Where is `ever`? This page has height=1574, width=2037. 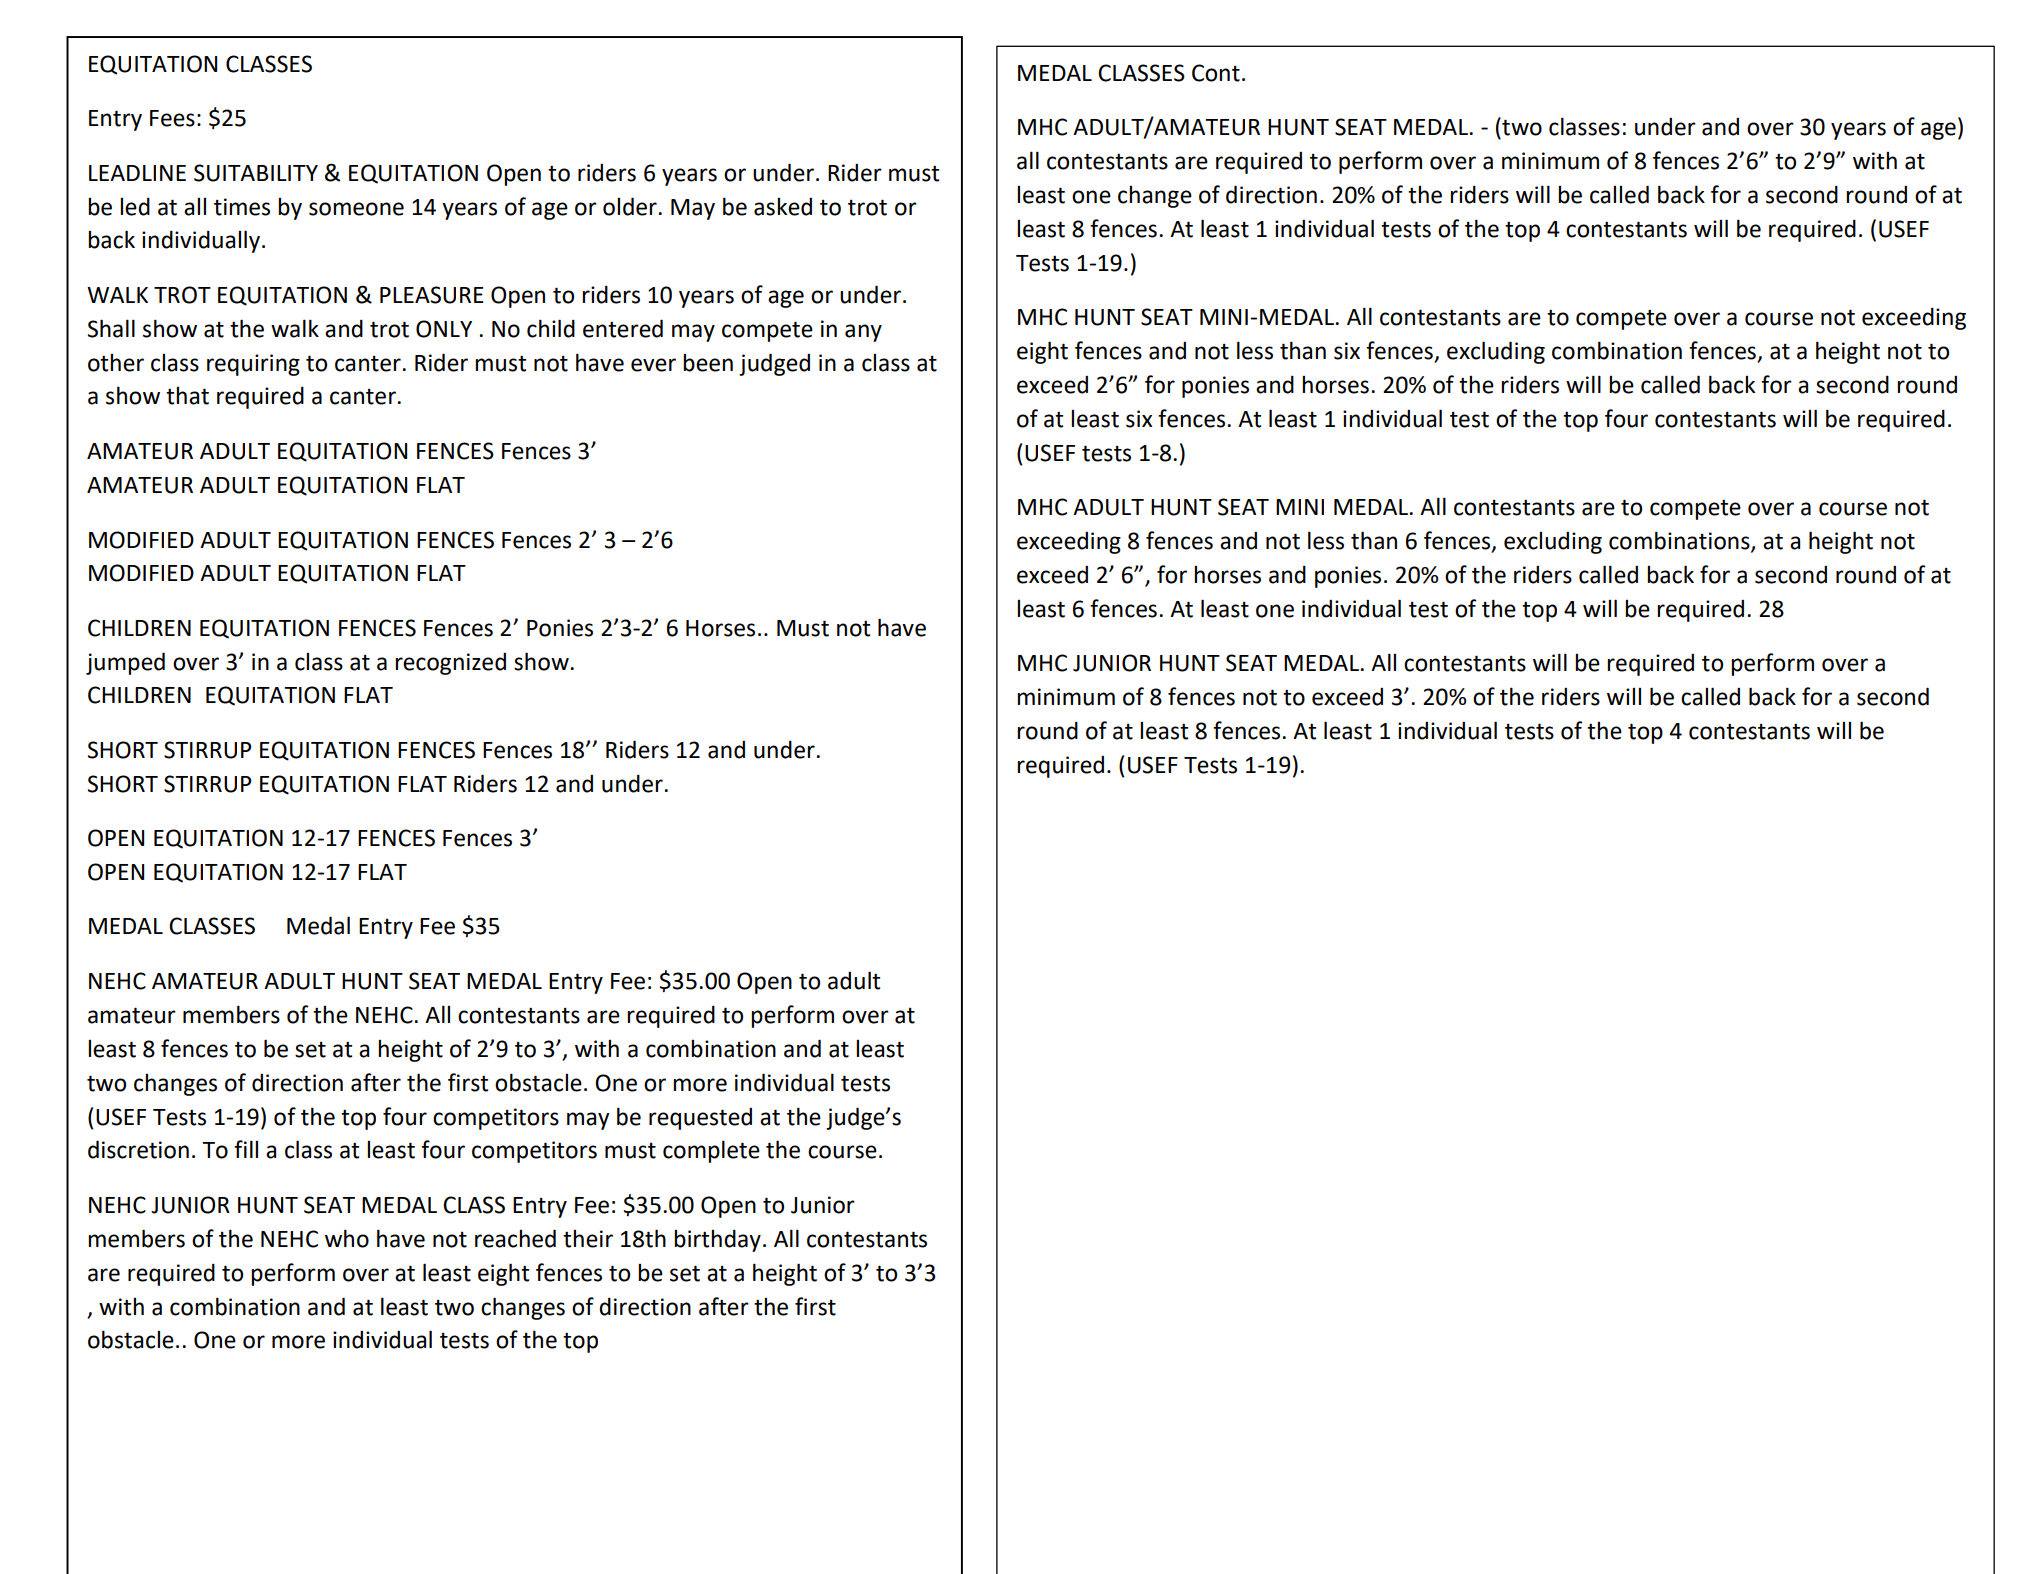
ever is located at coordinates (653, 365).
